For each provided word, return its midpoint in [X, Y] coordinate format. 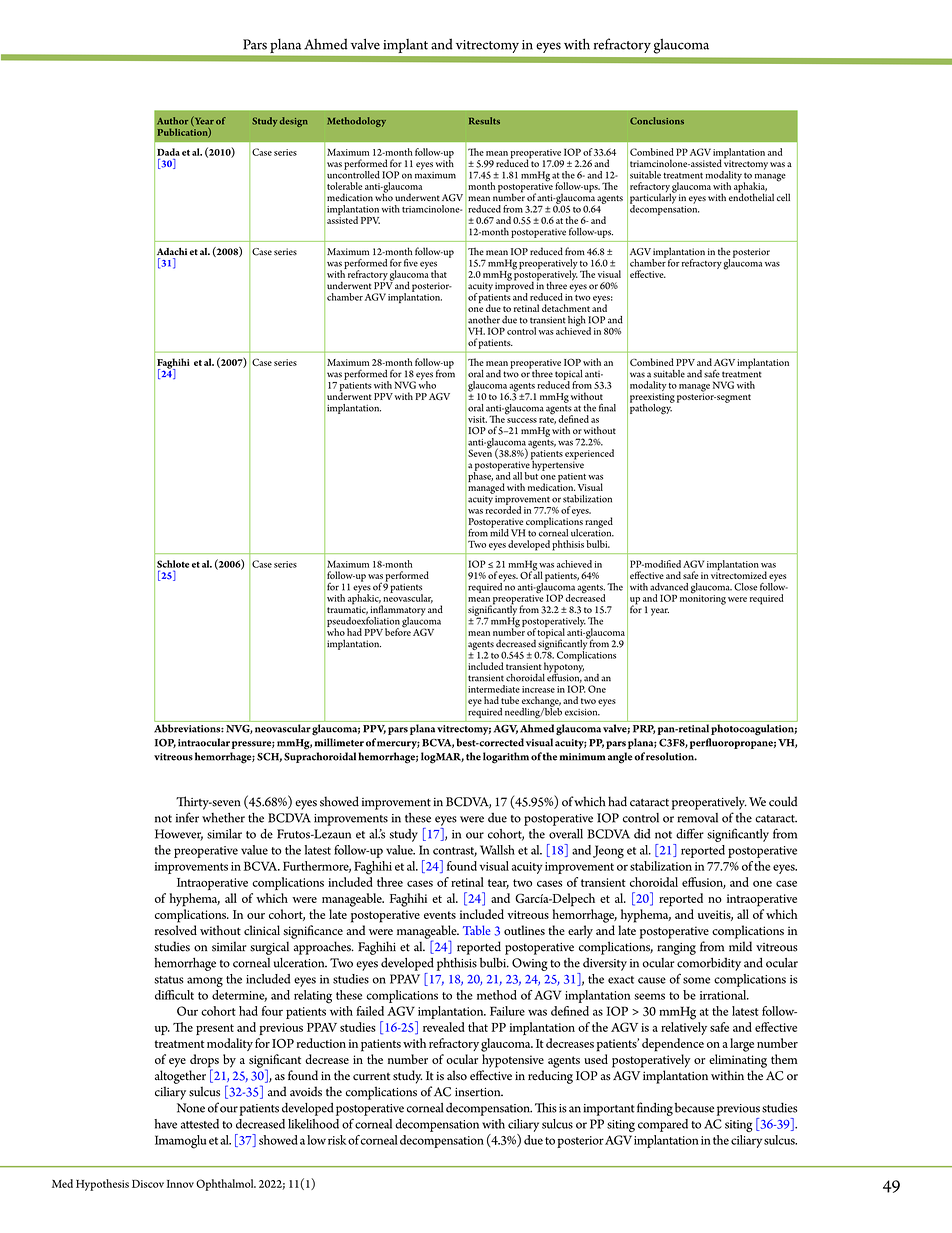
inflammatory [397, 611]
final [607, 407]
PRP [644, 729]
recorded [503, 509]
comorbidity [709, 964]
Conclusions [657, 121]
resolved [176, 930]
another [484, 320]
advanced [669, 587]
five [411, 263]
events [440, 915]
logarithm [506, 758]
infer [187, 817]
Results [484, 121]
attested [200, 1124]
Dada [168, 152]
